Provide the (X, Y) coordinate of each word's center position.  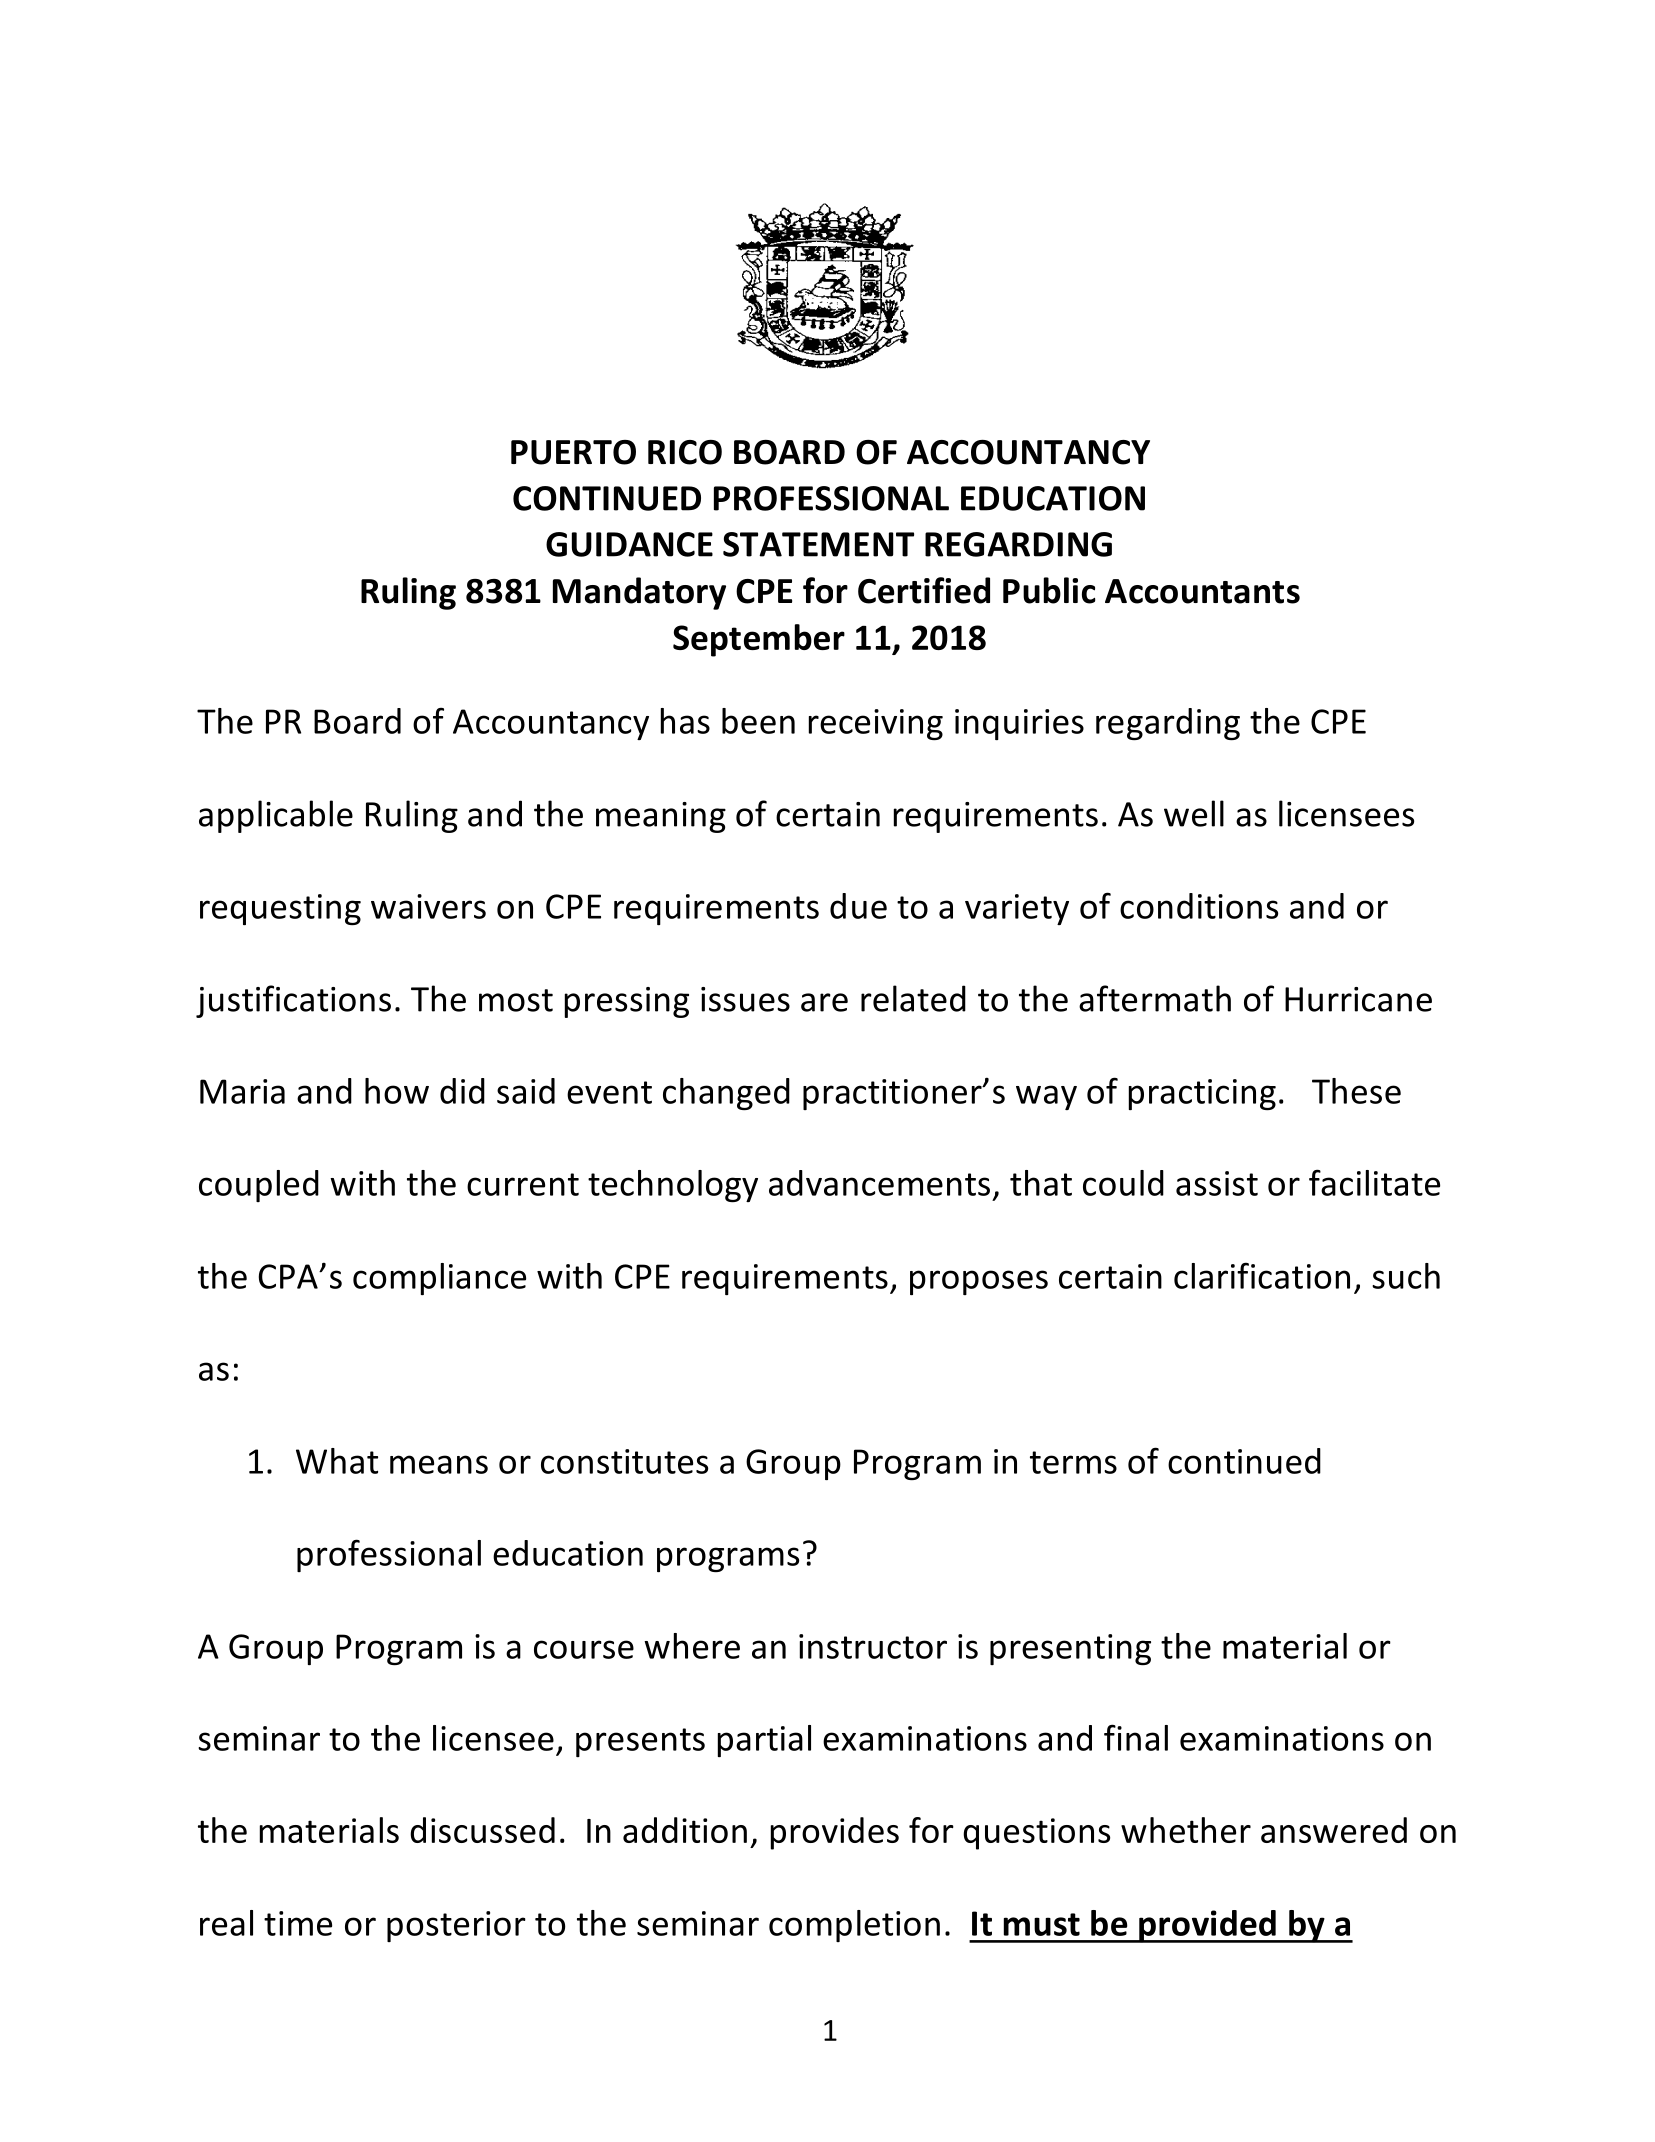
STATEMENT (818, 544)
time (298, 1923)
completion (854, 1926)
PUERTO (573, 452)
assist (1217, 1183)
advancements (879, 1183)
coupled (259, 1186)
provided (1207, 1926)
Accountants (1202, 591)
